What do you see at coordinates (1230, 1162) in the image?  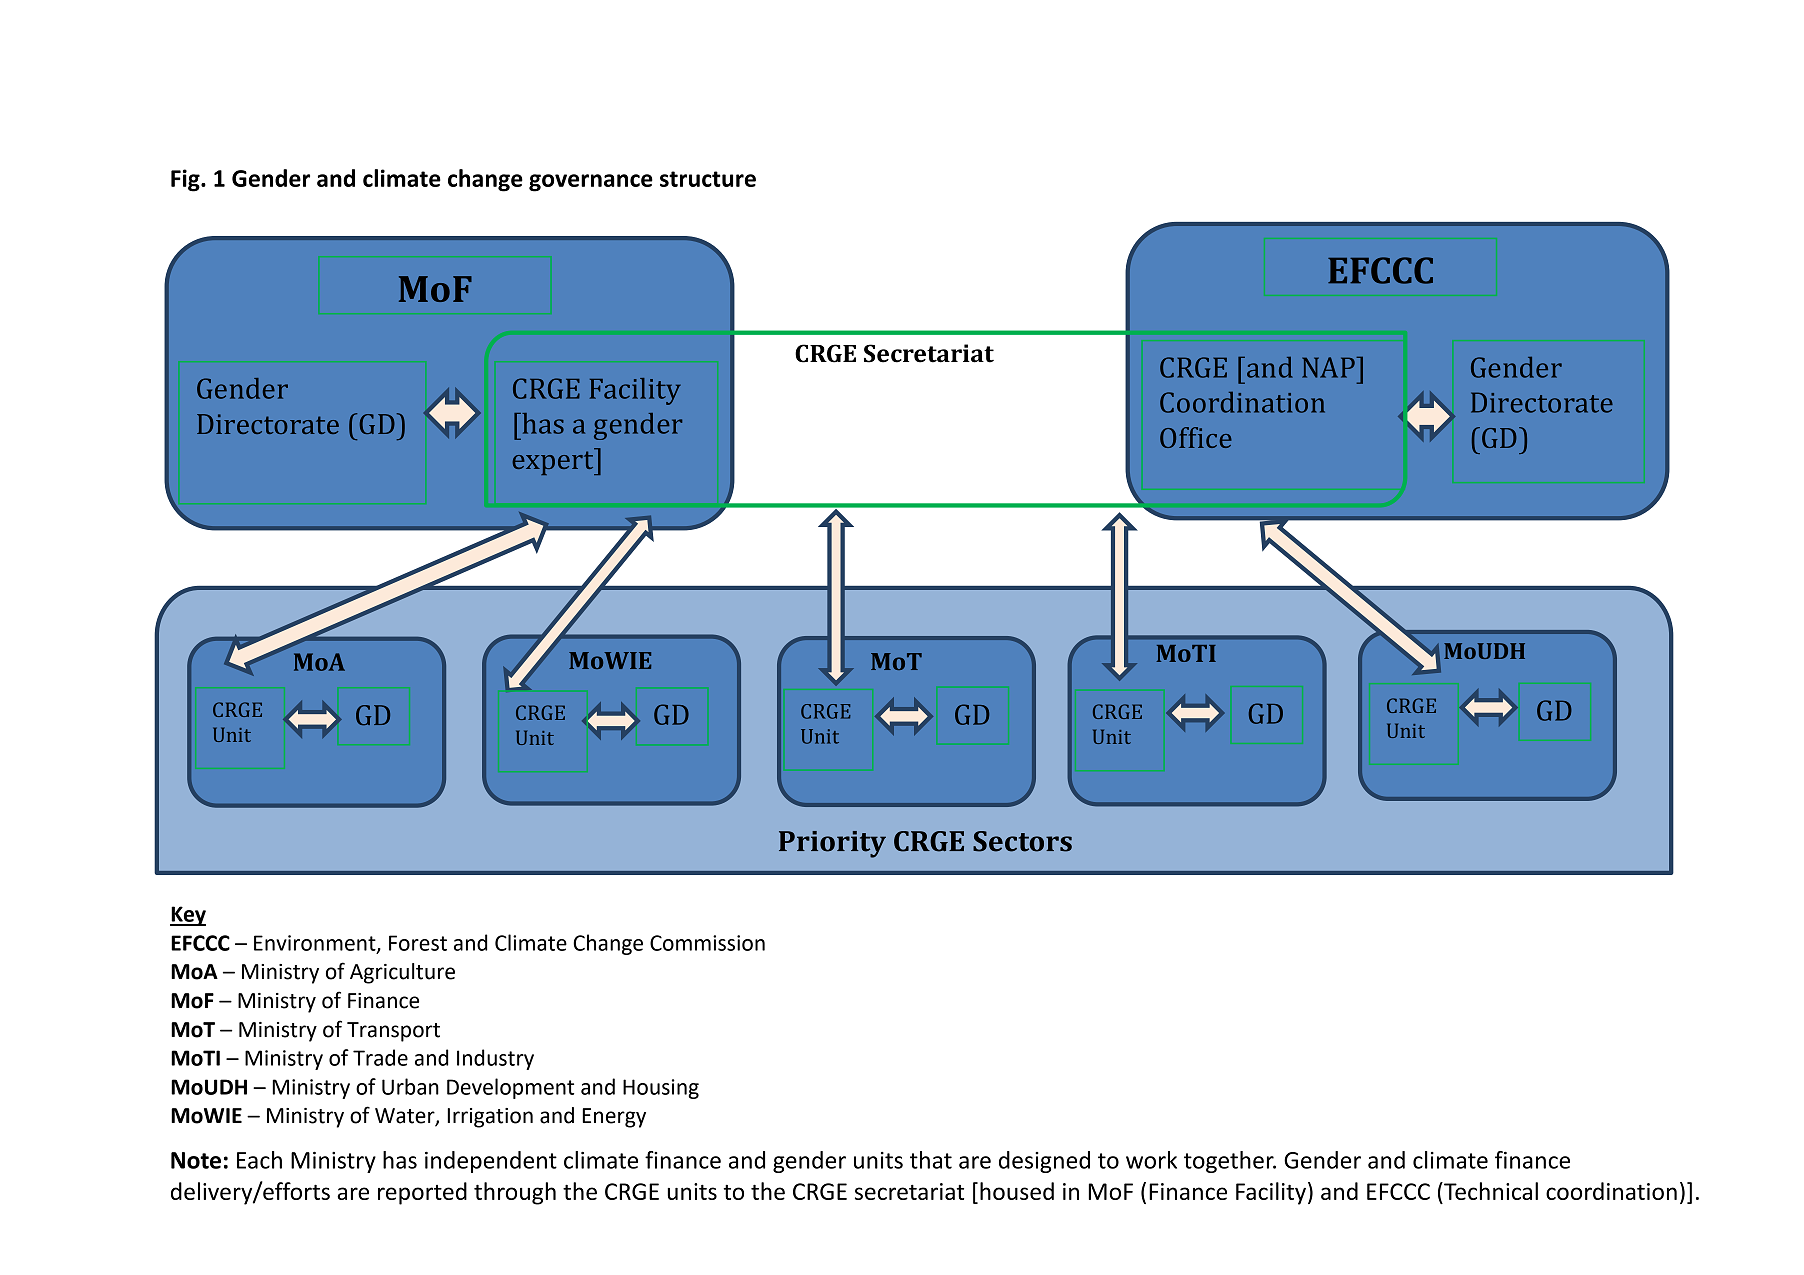 I see `together` at bounding box center [1230, 1162].
